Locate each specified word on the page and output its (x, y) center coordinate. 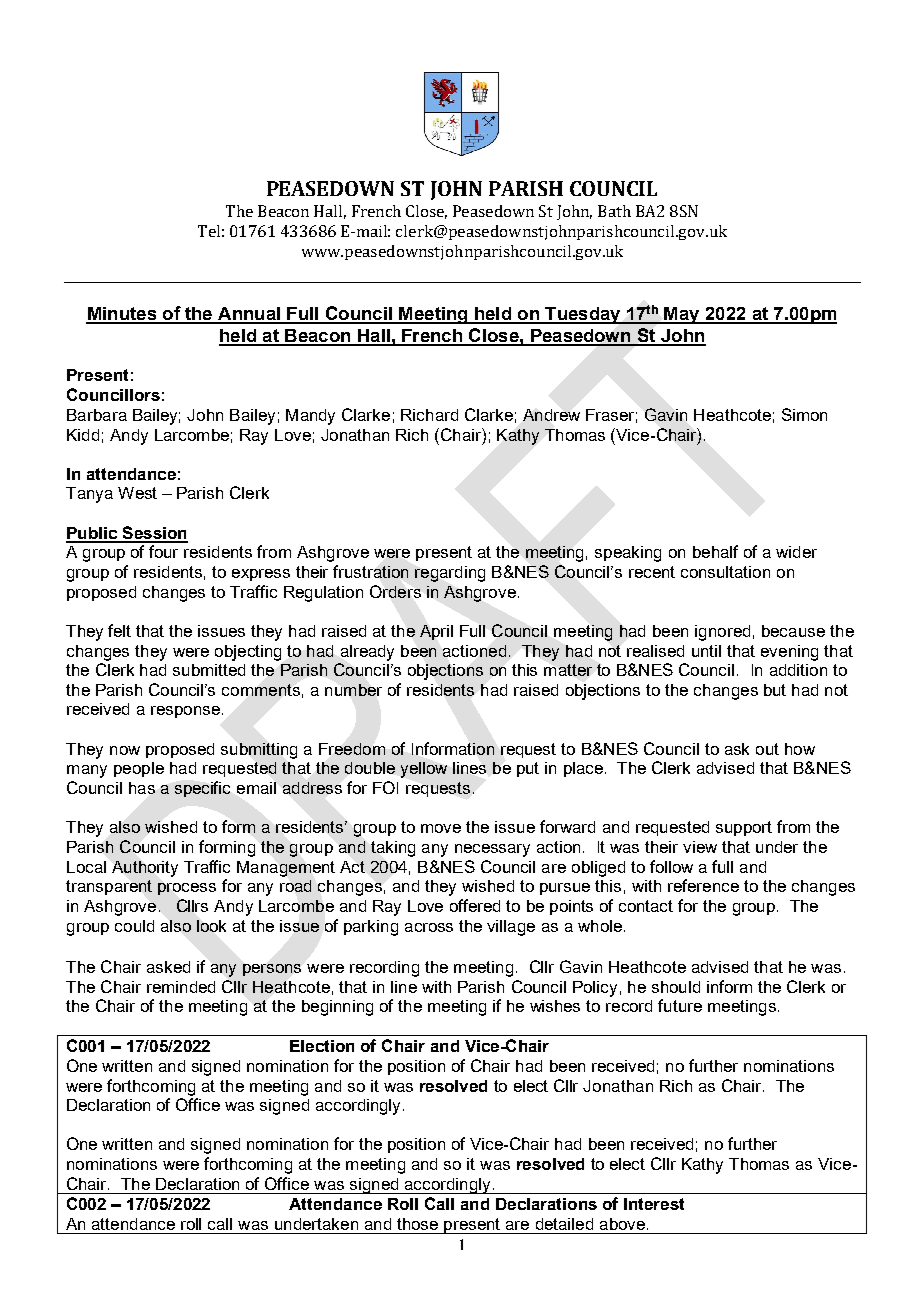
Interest (654, 1204)
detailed (564, 1224)
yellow (424, 770)
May (682, 315)
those (417, 1224)
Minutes (122, 315)
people (139, 769)
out (767, 749)
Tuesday (583, 315)
